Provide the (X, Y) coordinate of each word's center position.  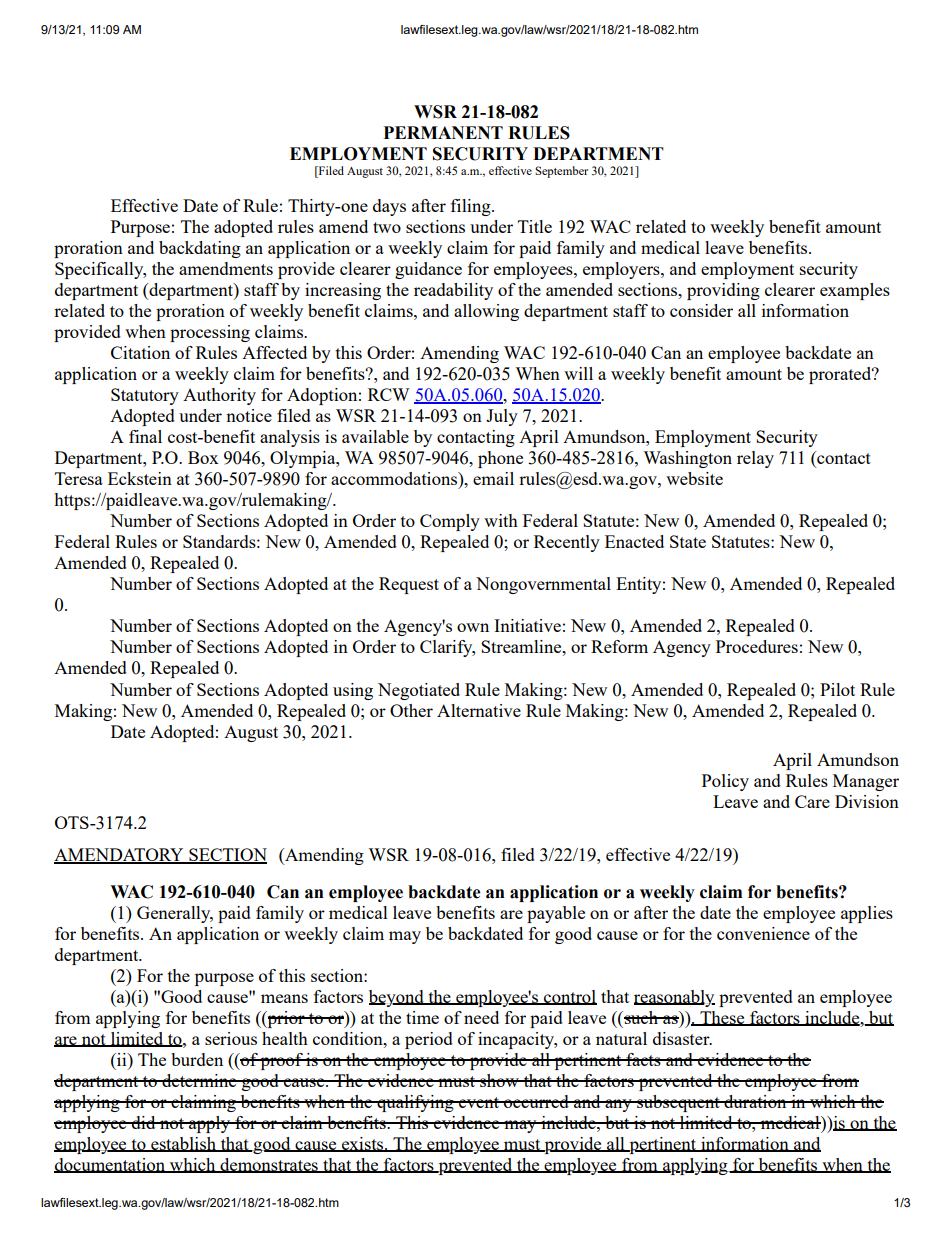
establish (183, 1144)
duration (755, 1101)
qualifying (415, 1103)
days (389, 207)
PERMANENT (443, 132)
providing (723, 291)
